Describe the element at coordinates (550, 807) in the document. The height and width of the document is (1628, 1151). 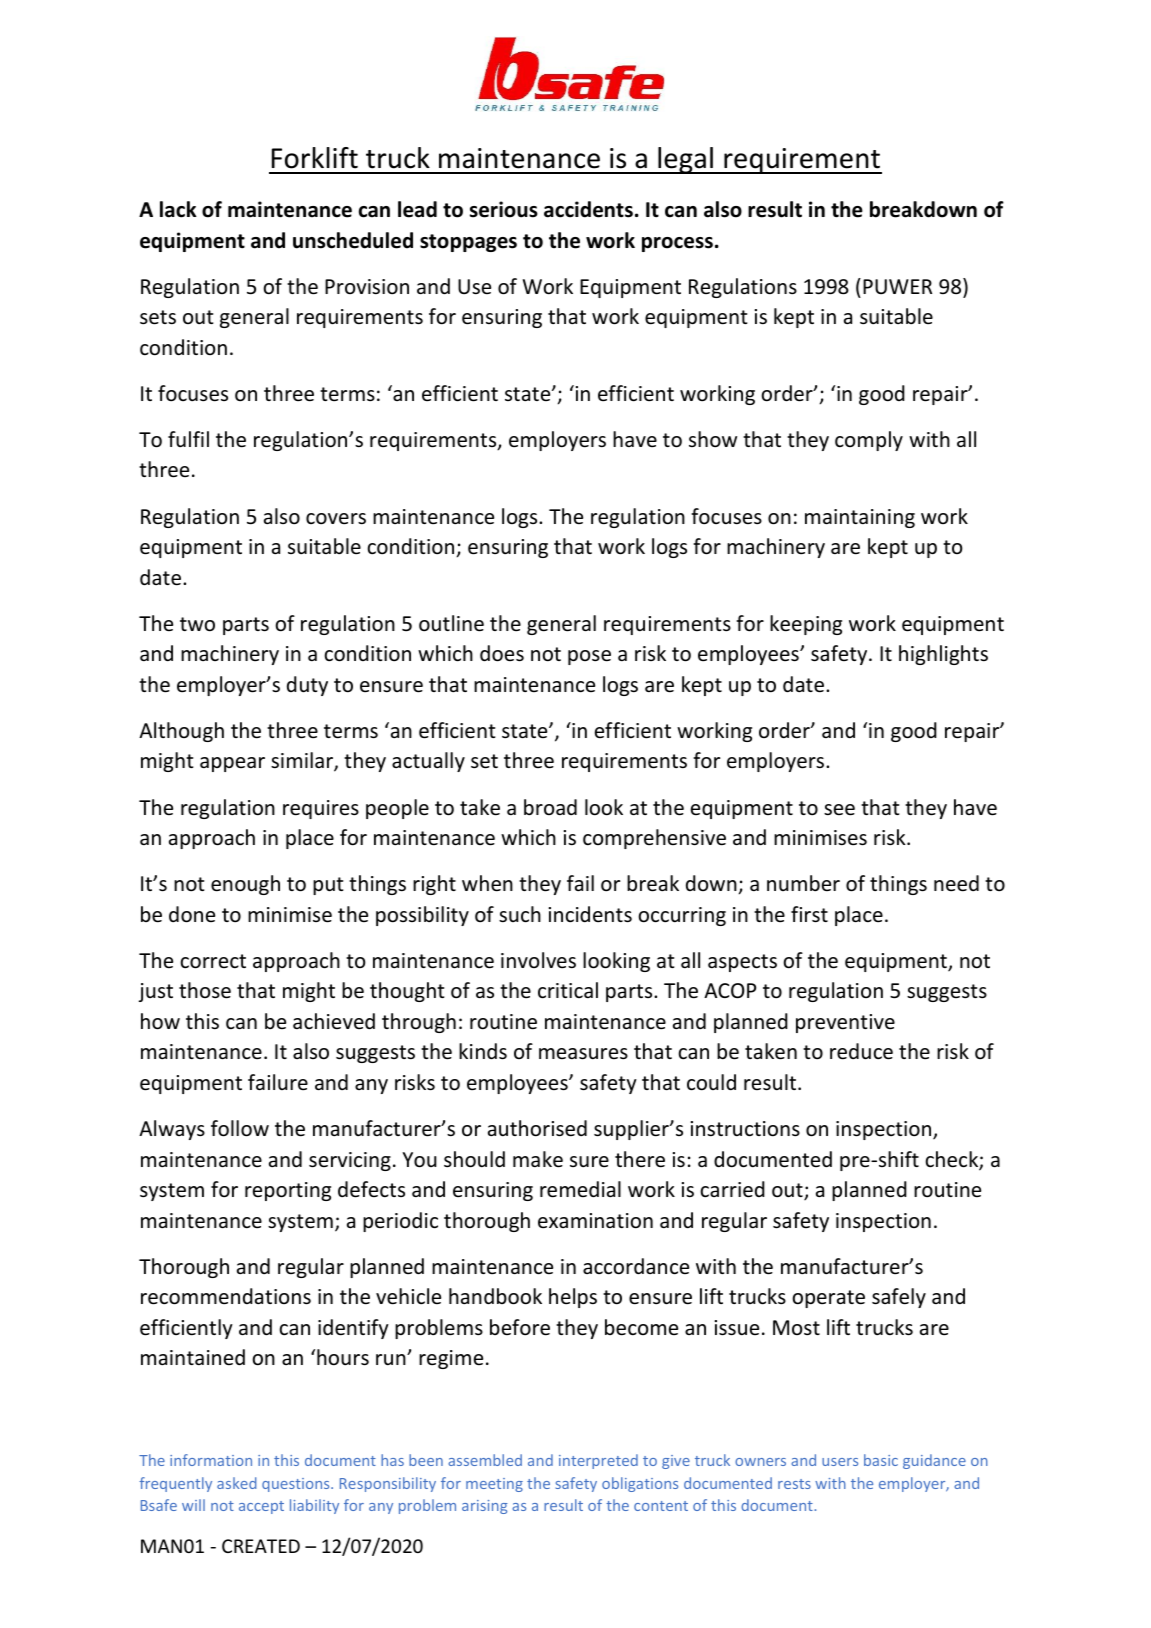
I see `broad` at that location.
